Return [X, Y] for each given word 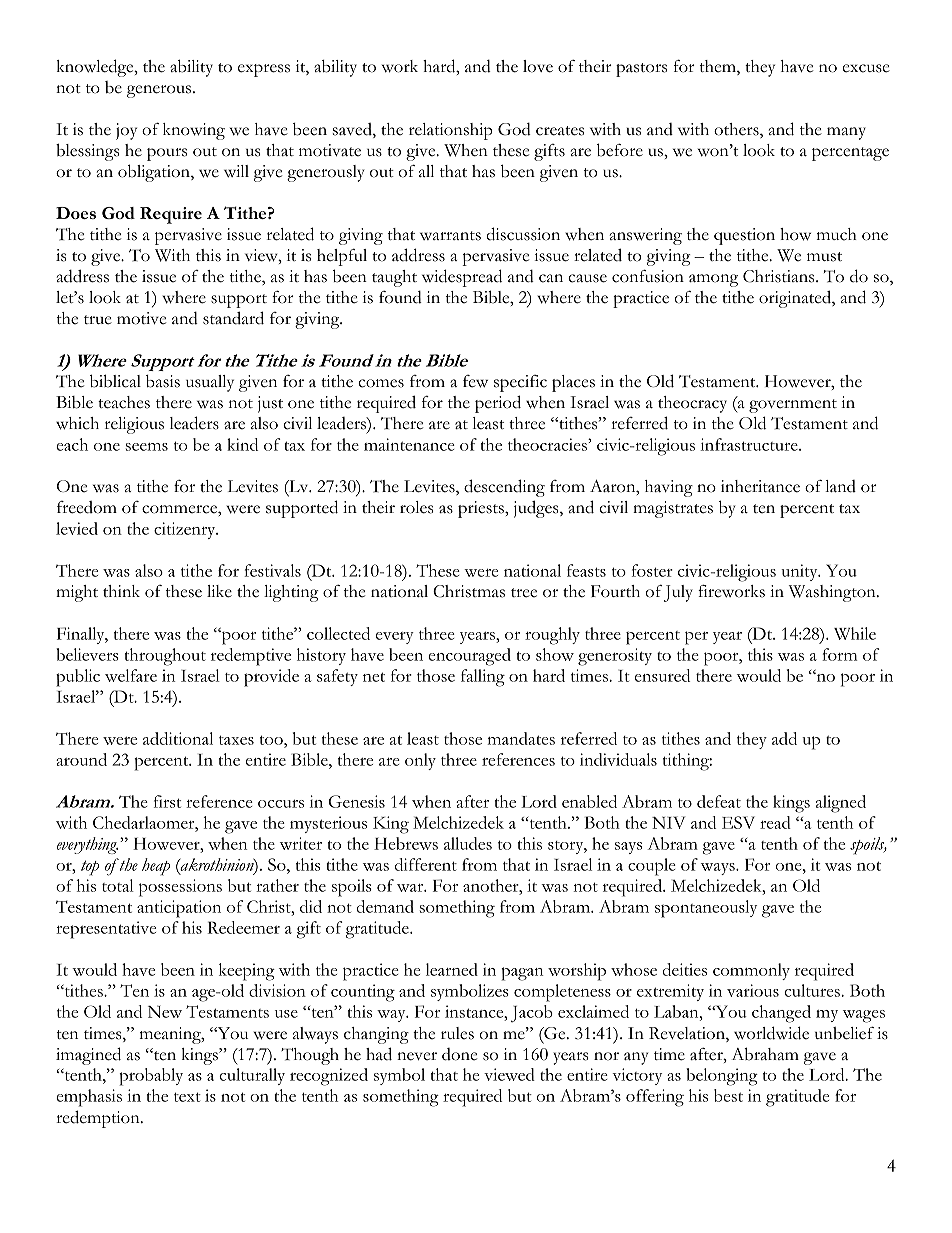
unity [800, 572]
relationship [451, 131]
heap [156, 867]
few [475, 381]
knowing [194, 131]
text [187, 1097]
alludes [468, 843]
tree [524, 593]
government [793, 406]
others [737, 130]
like [219, 591]
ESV [738, 822]
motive [141, 318]
